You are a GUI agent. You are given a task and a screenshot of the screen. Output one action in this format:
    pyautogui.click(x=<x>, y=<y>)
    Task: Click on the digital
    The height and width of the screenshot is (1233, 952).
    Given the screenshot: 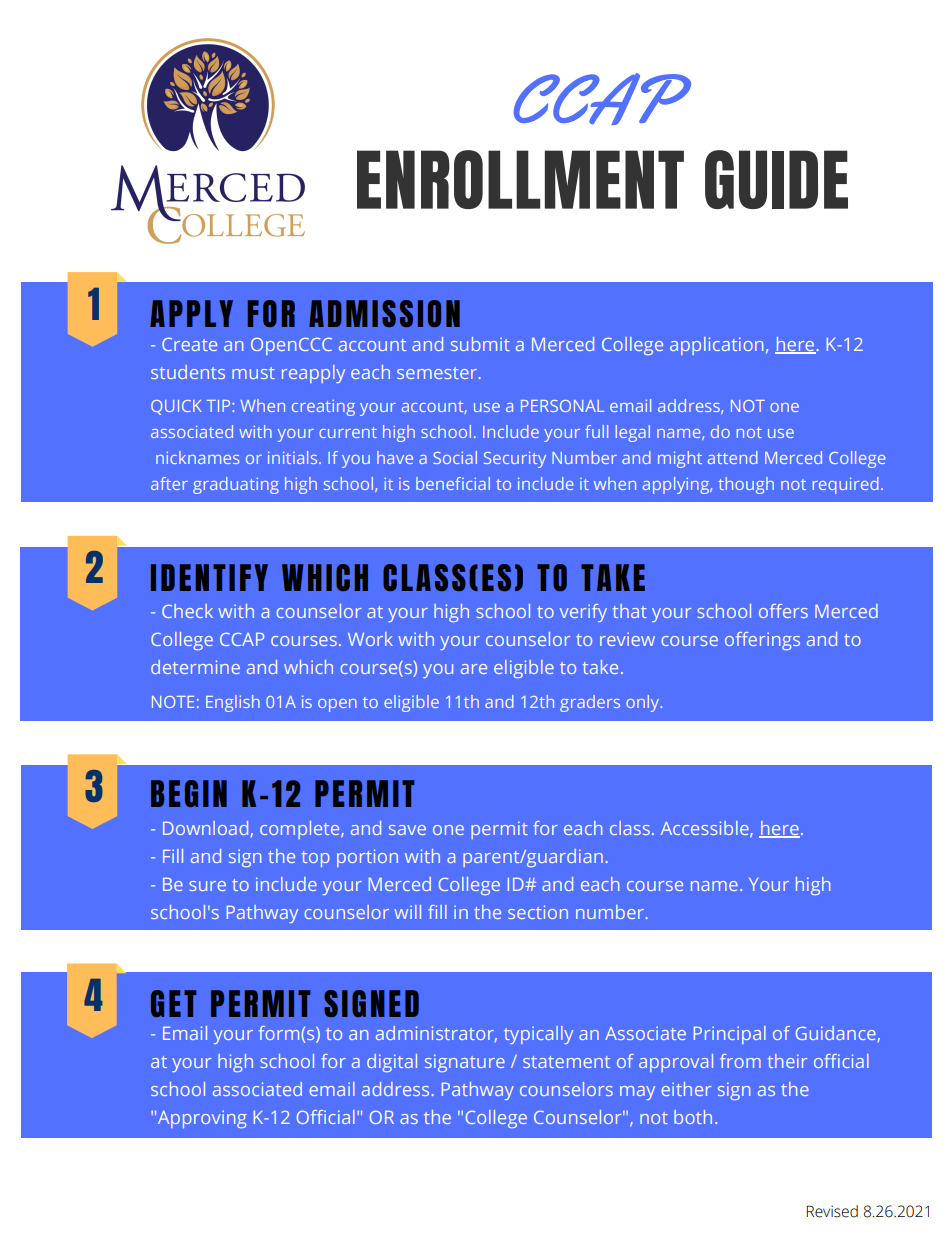 What is the action you would take?
    pyautogui.click(x=392, y=1063)
